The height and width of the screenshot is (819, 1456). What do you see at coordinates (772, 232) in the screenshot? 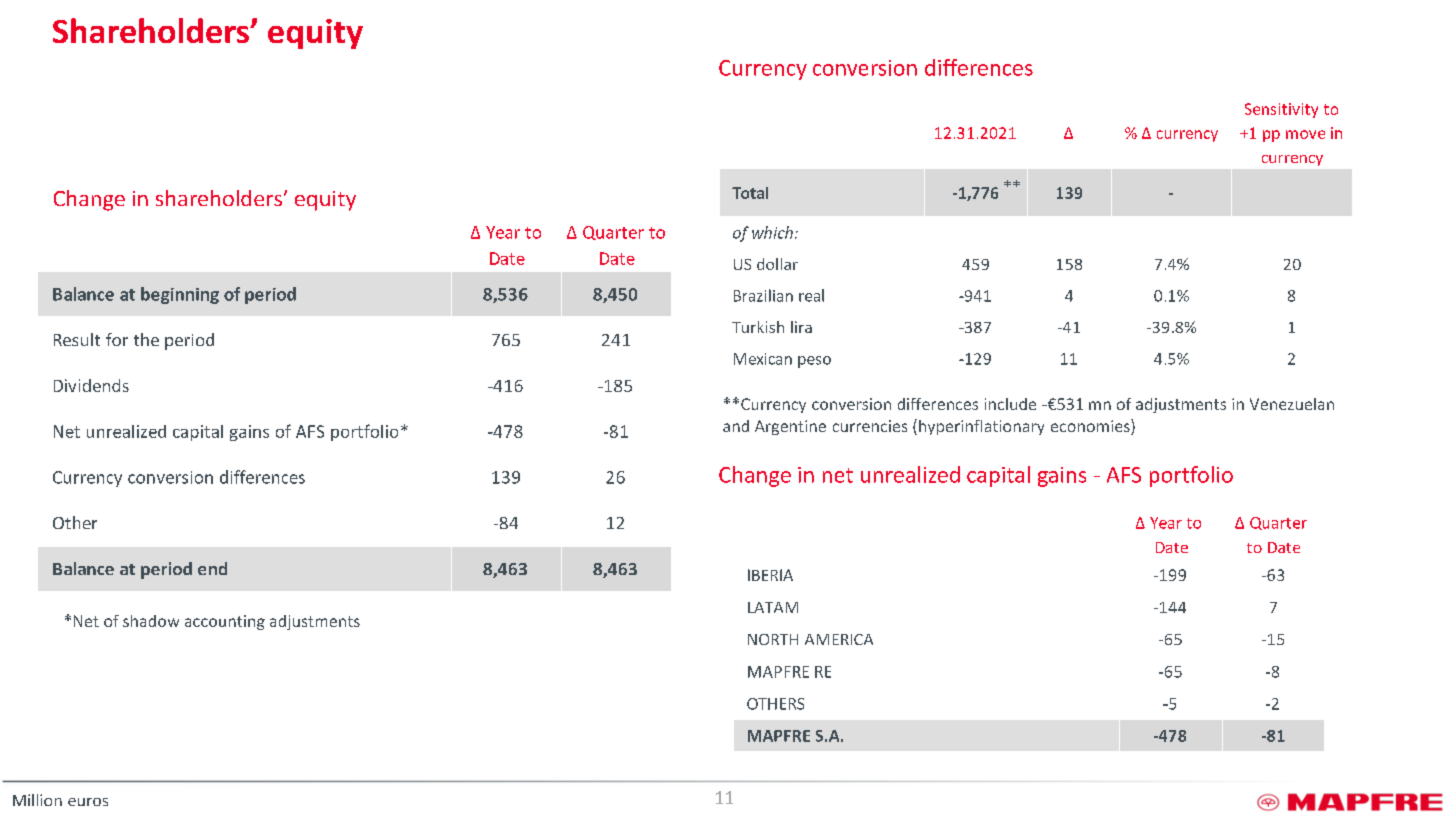
I see `which` at bounding box center [772, 232].
